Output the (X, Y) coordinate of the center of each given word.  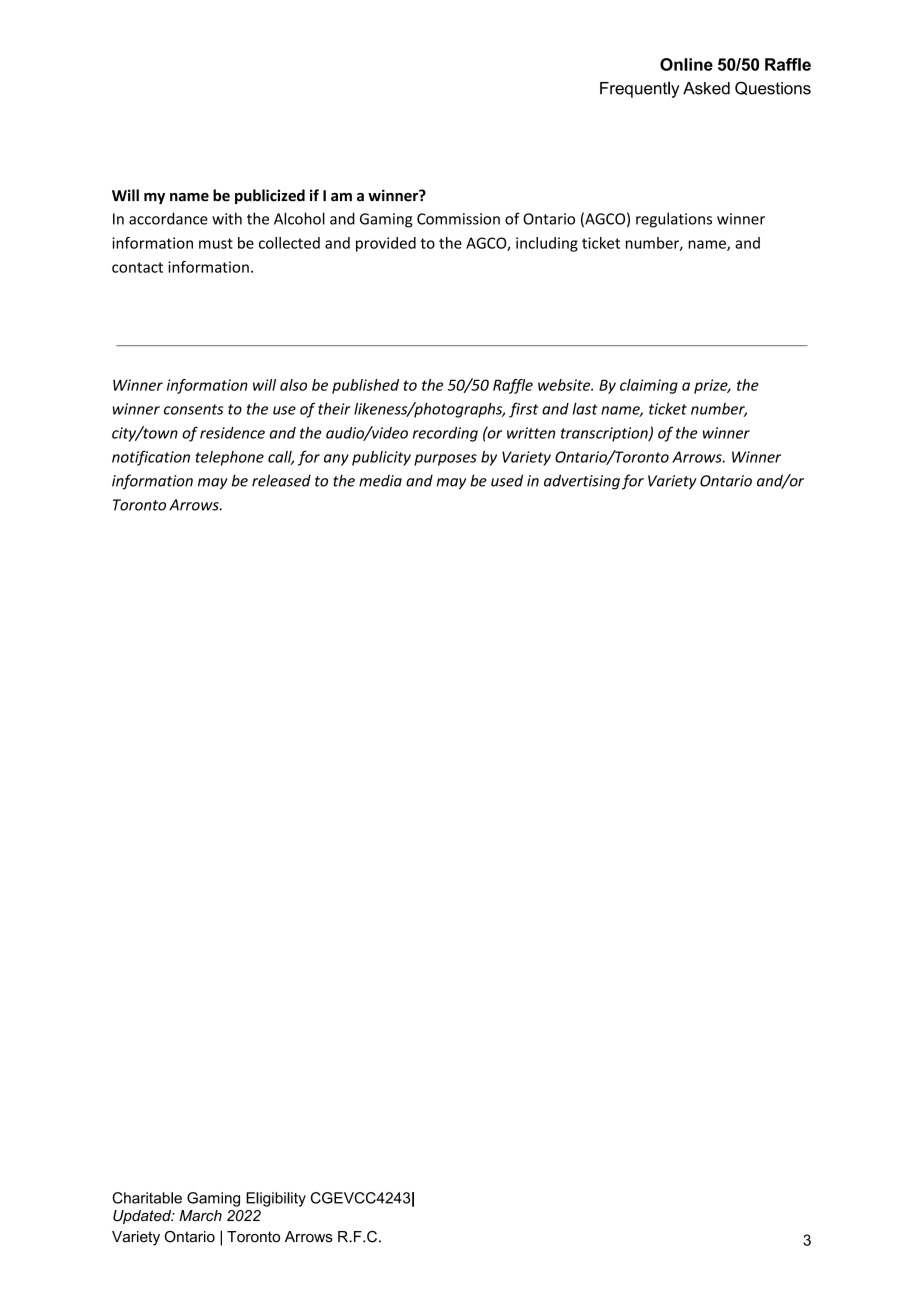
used (507, 480)
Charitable (147, 1198)
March (200, 1216)
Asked (706, 88)
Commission (458, 219)
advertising (582, 482)
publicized (270, 196)
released (281, 480)
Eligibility (276, 1199)
